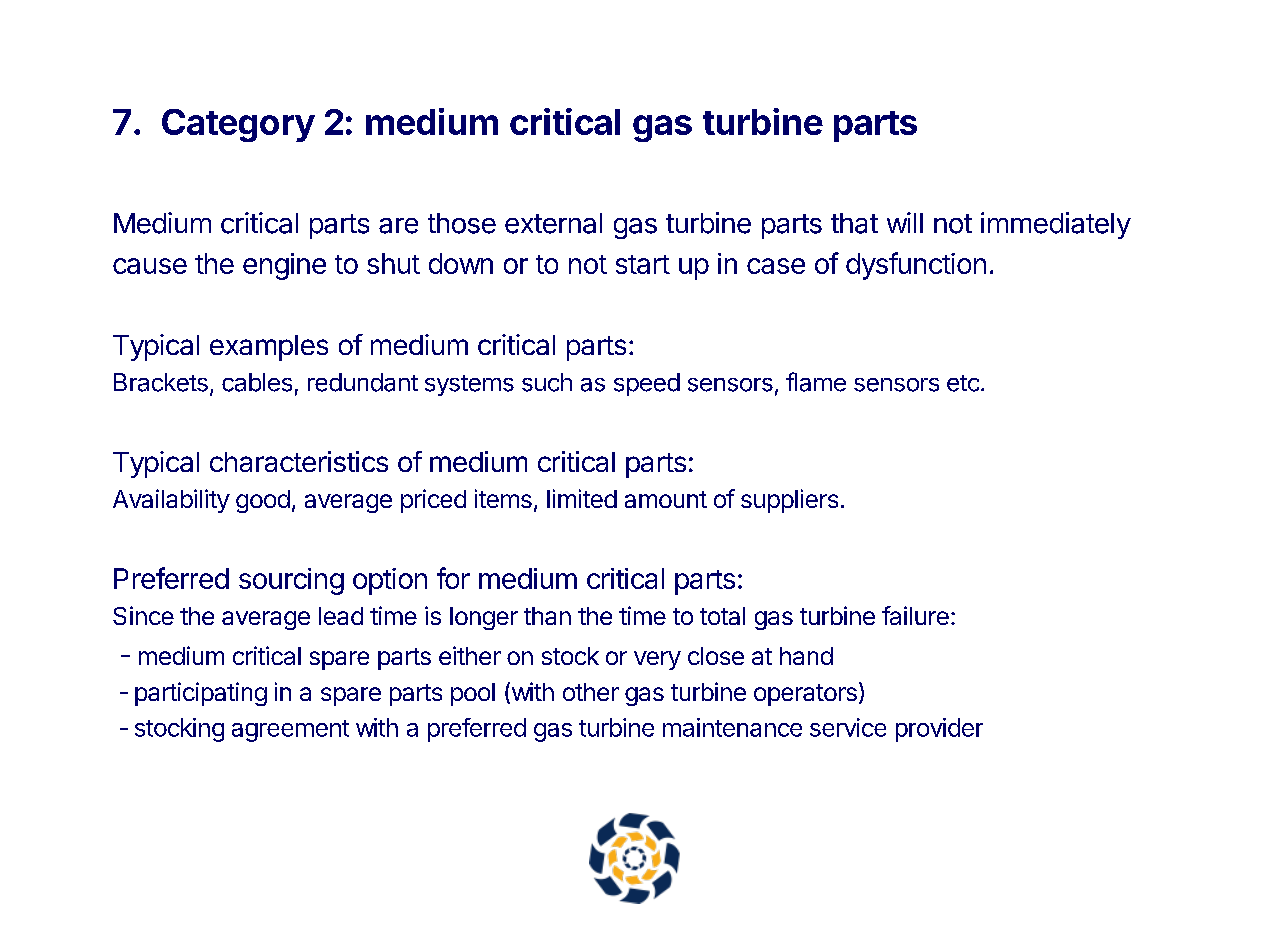  Describe the element at coordinates (905, 222) in the page. I see `will` at that location.
